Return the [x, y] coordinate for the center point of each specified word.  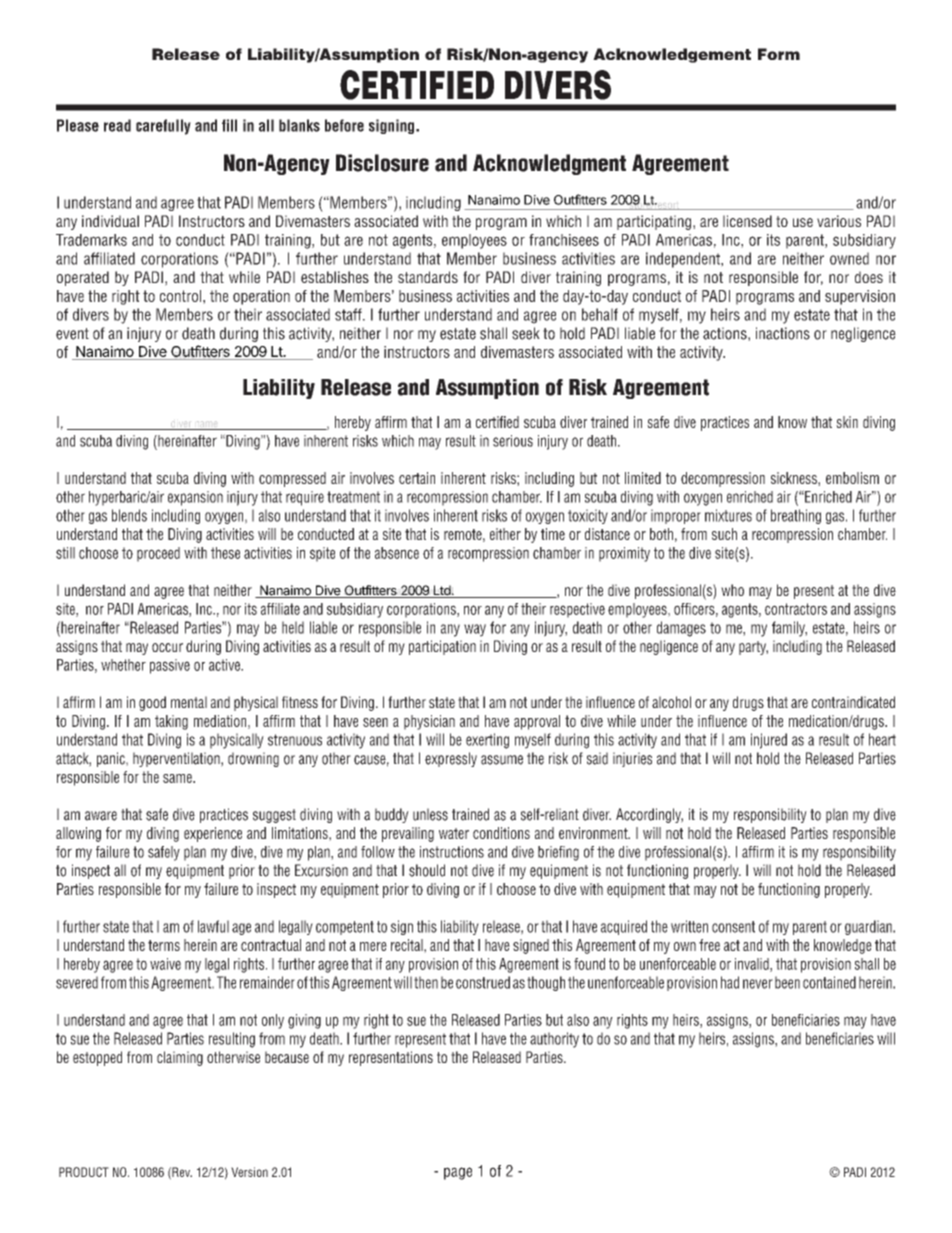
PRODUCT [84, 1172]
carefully [163, 127]
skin [847, 422]
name [206, 425]
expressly [451, 759]
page [458, 1173]
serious [513, 441]
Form [779, 54]
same [178, 778]
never [758, 984]
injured [769, 741]
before [344, 125]
